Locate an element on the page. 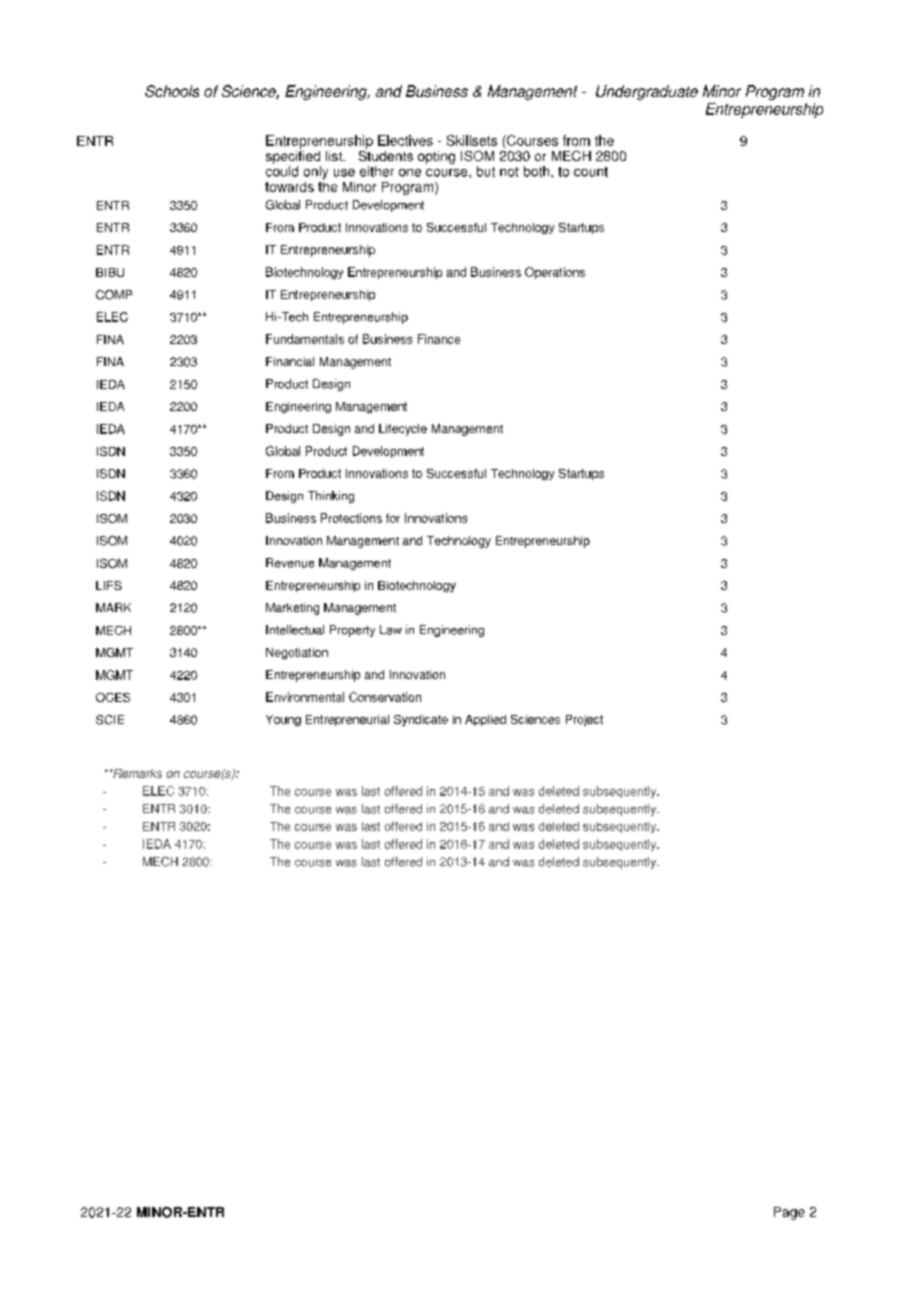 This document has height=1308, width=924. Undergraduate is located at coordinates (647, 92).
